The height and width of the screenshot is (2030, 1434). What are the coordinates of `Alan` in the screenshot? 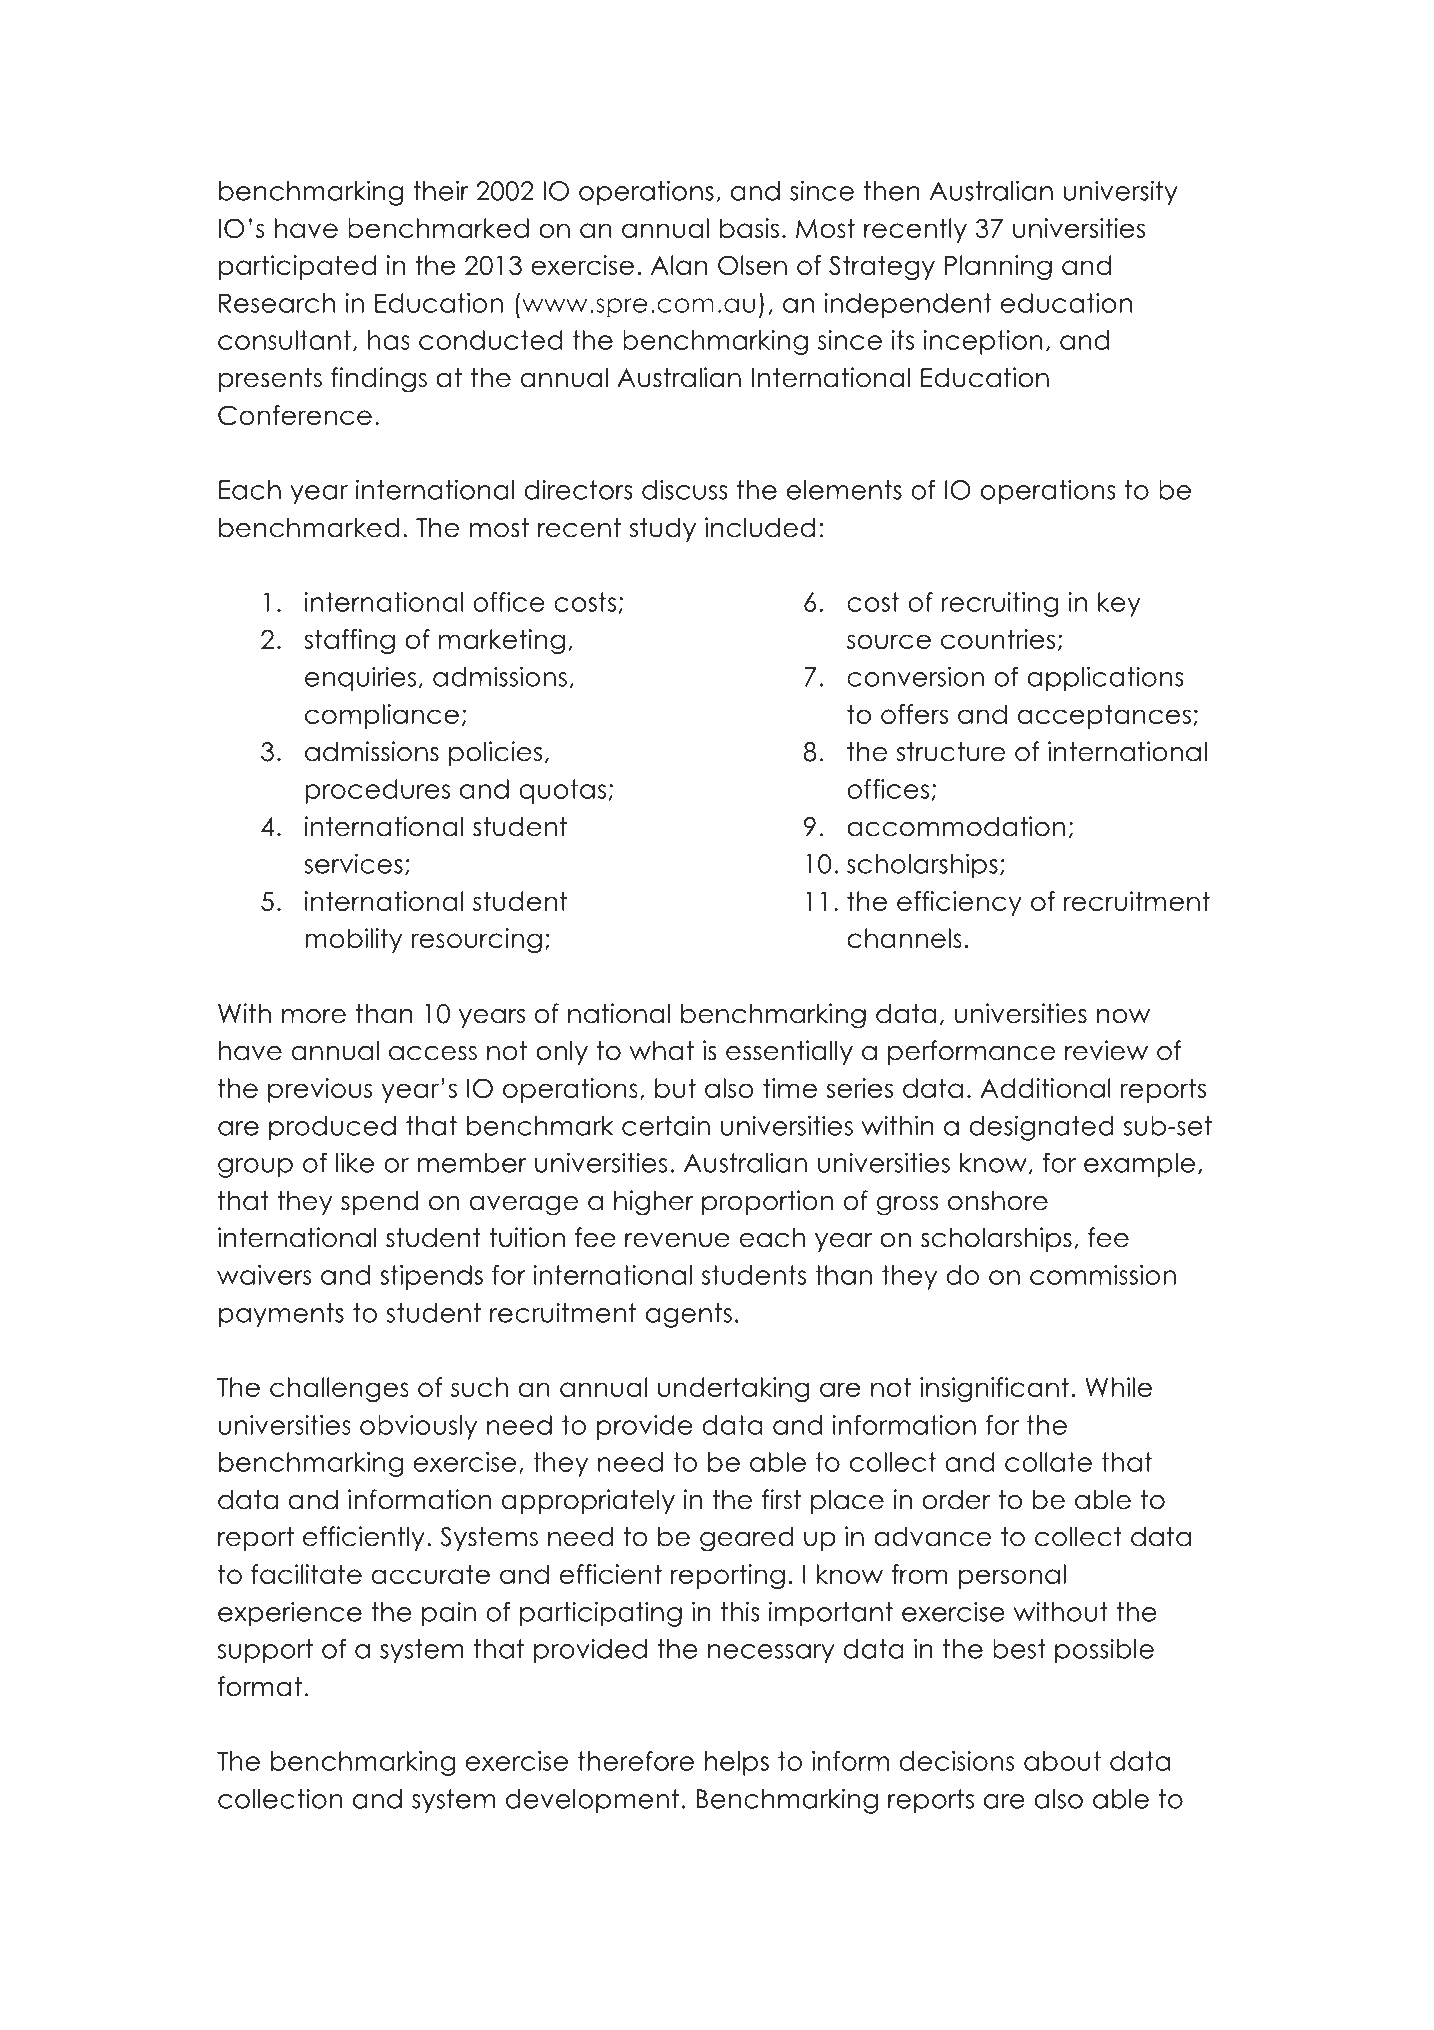 It's located at (679, 265).
